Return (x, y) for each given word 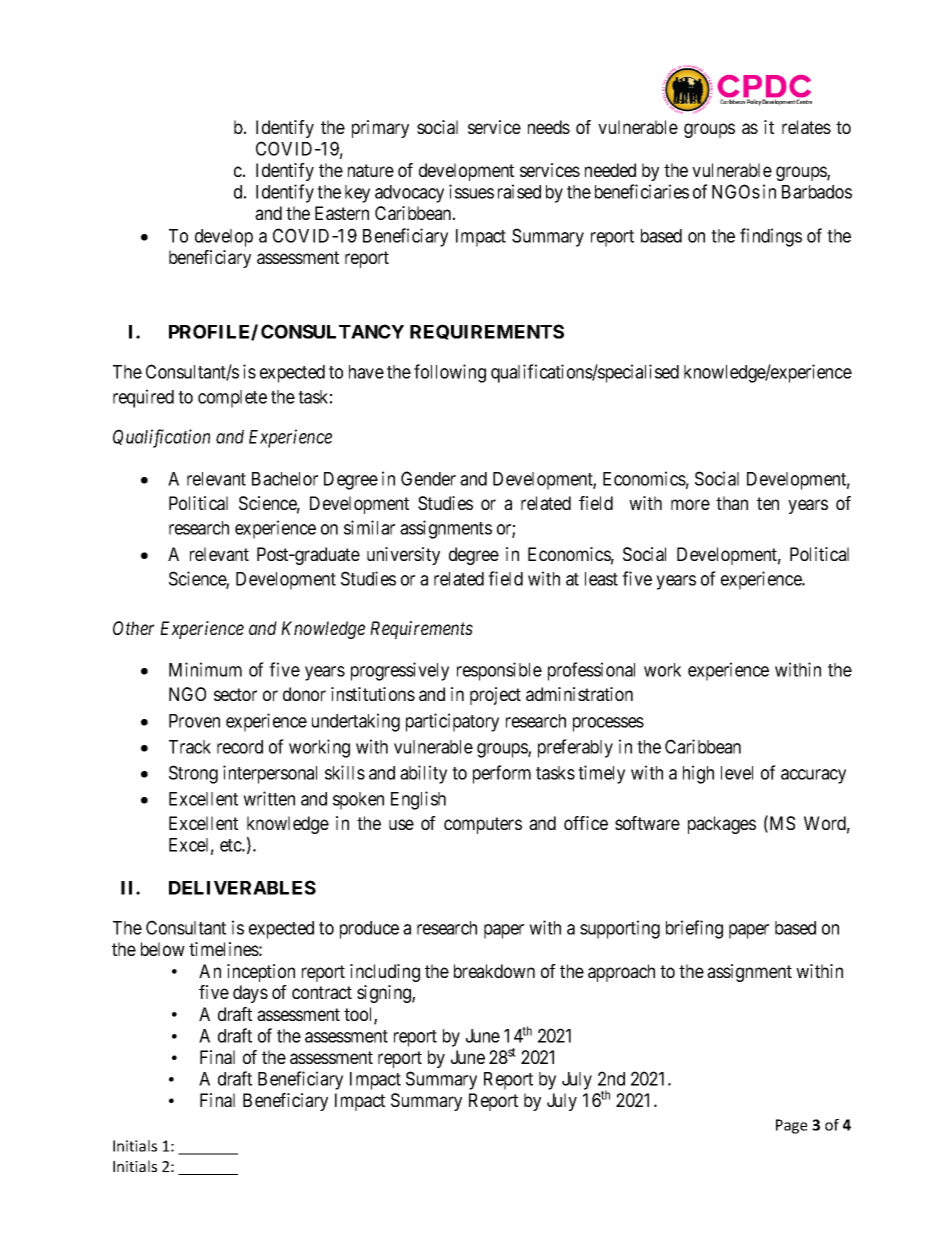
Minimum (205, 669)
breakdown (494, 971)
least (601, 579)
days (250, 994)
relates (806, 127)
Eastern (342, 213)
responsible (499, 671)
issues (471, 191)
